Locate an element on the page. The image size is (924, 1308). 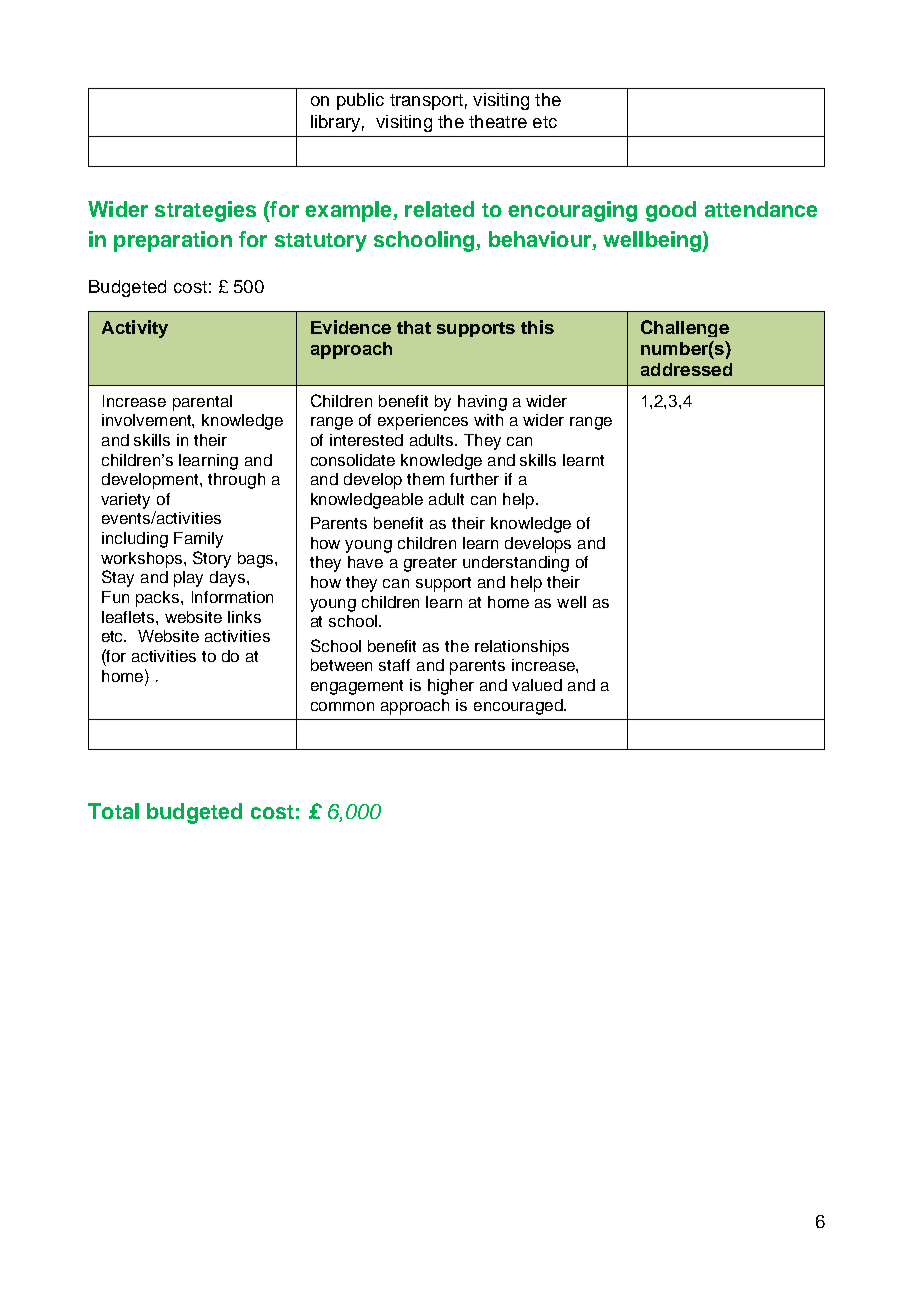
understanding is located at coordinates (516, 564).
